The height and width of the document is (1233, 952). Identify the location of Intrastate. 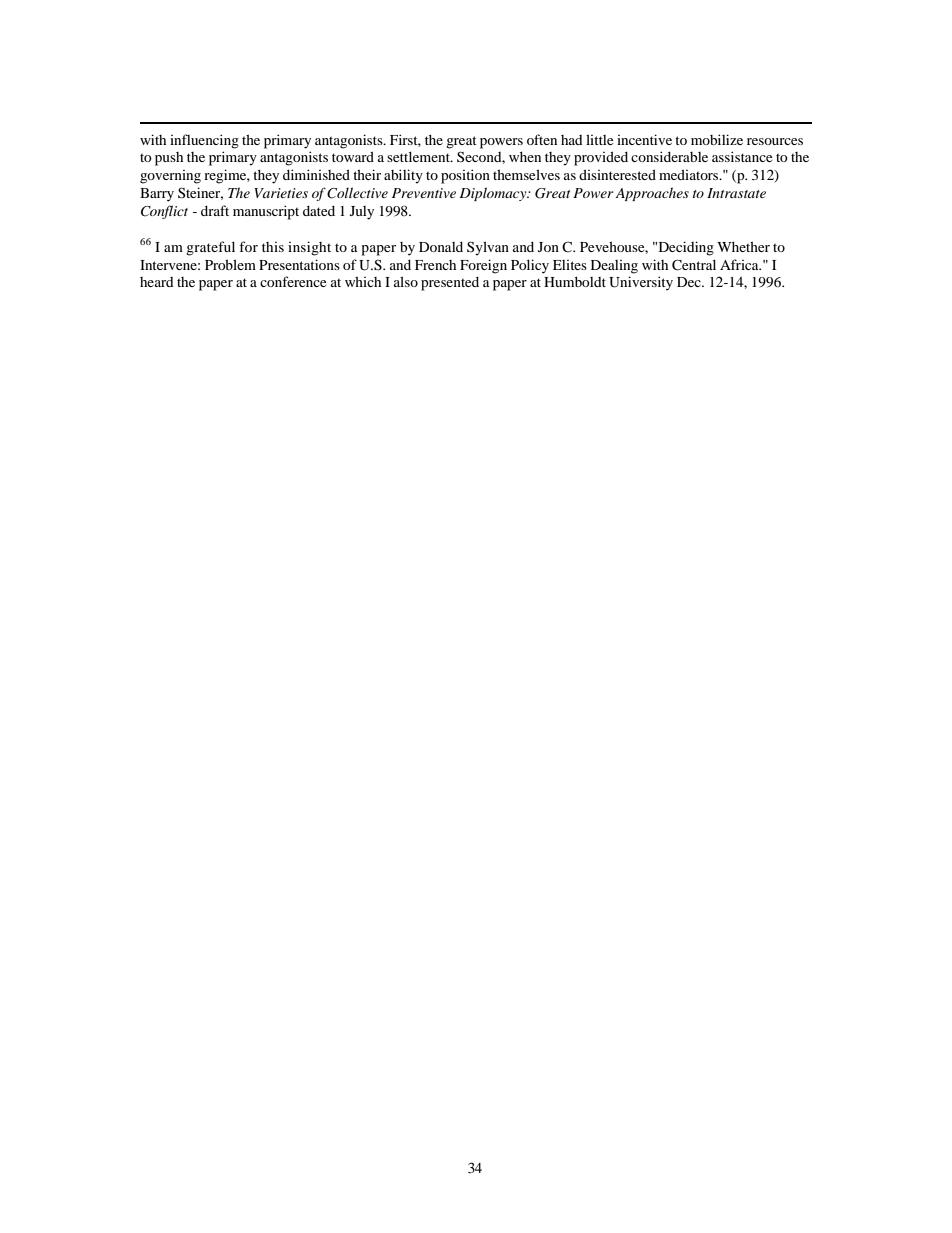
(736, 193).
